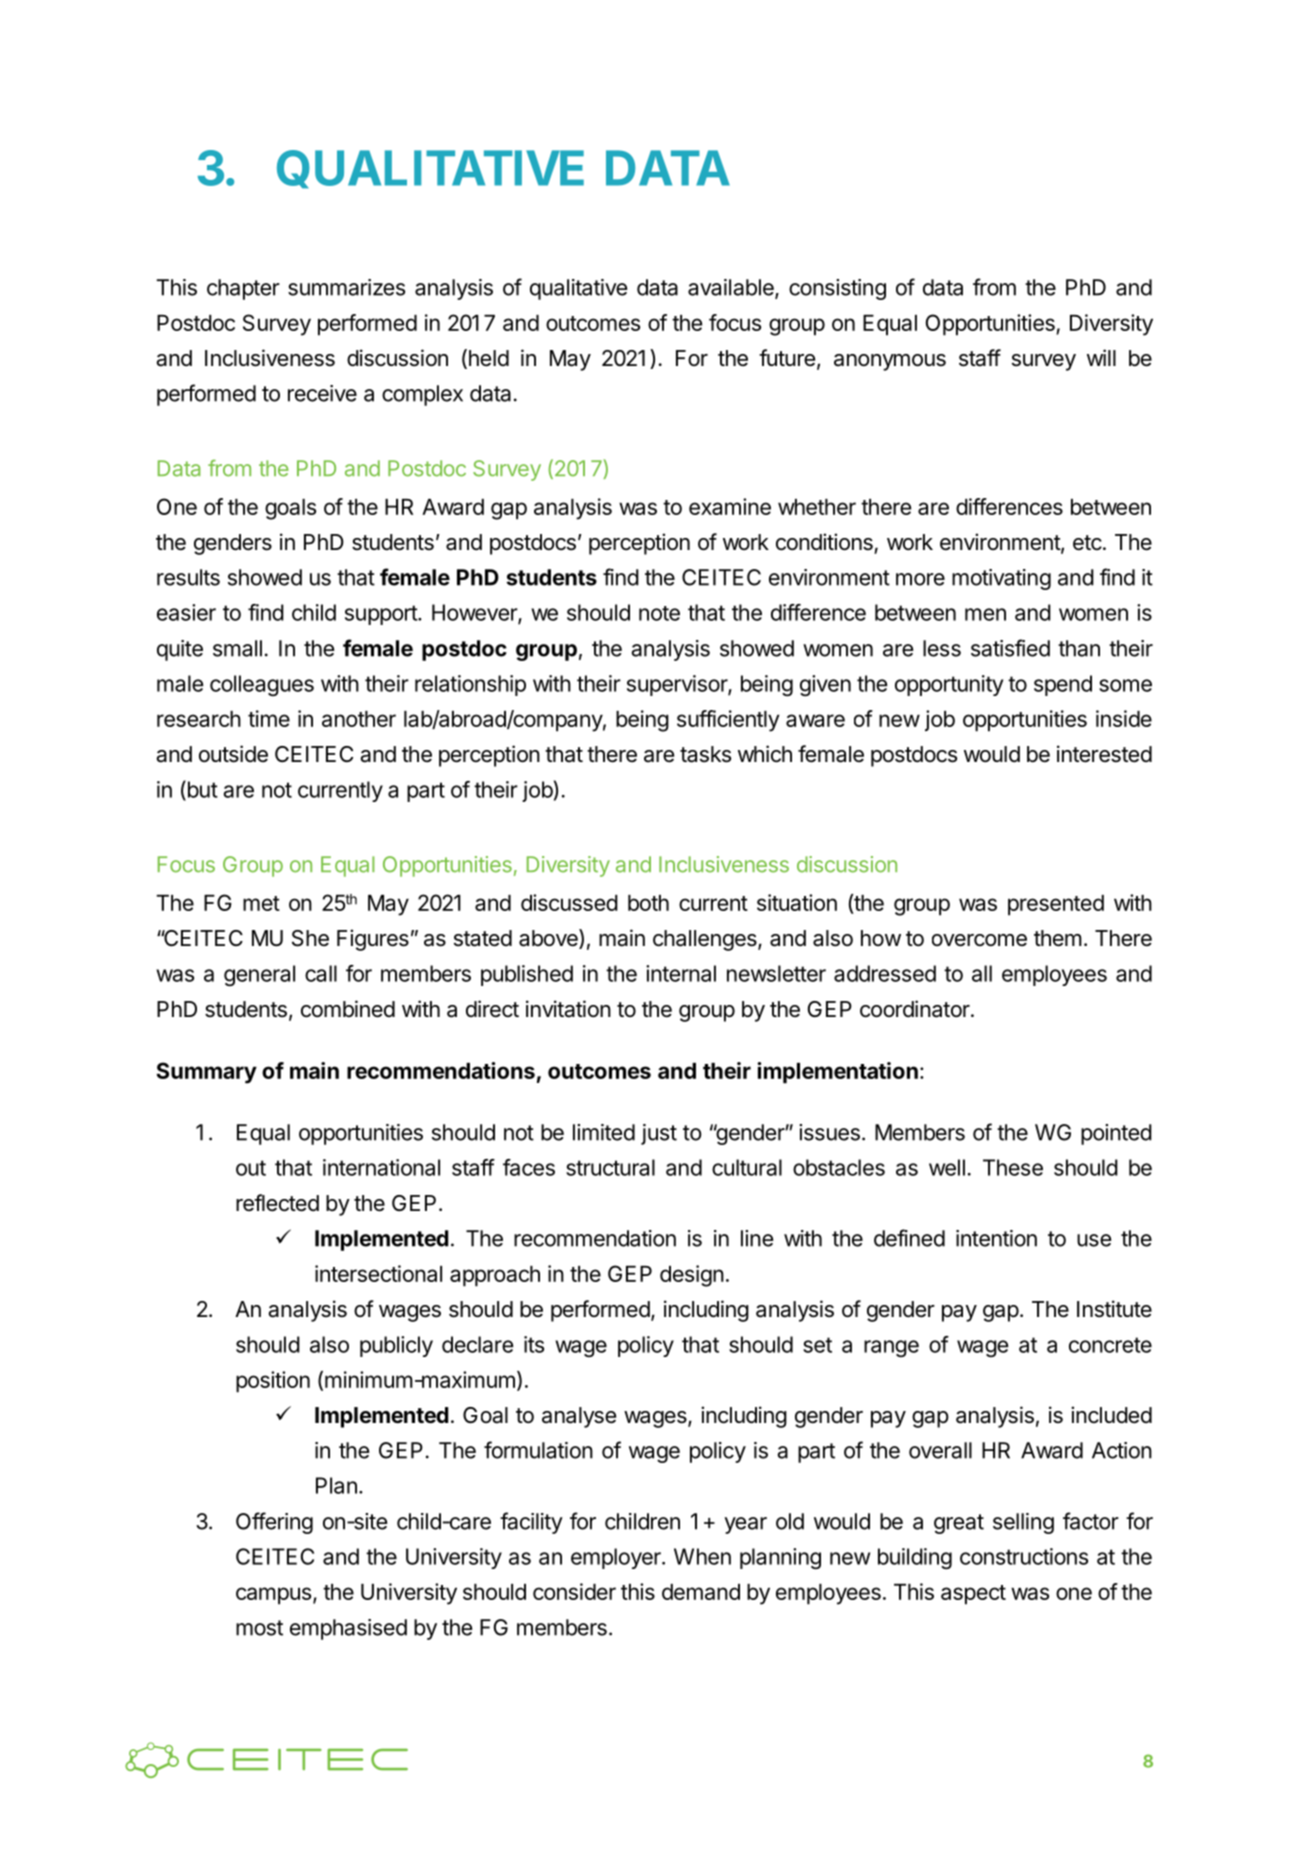 This image has width=1308, height=1849. Describe the element at coordinates (692, 1276) in the image. I see `design` at that location.
